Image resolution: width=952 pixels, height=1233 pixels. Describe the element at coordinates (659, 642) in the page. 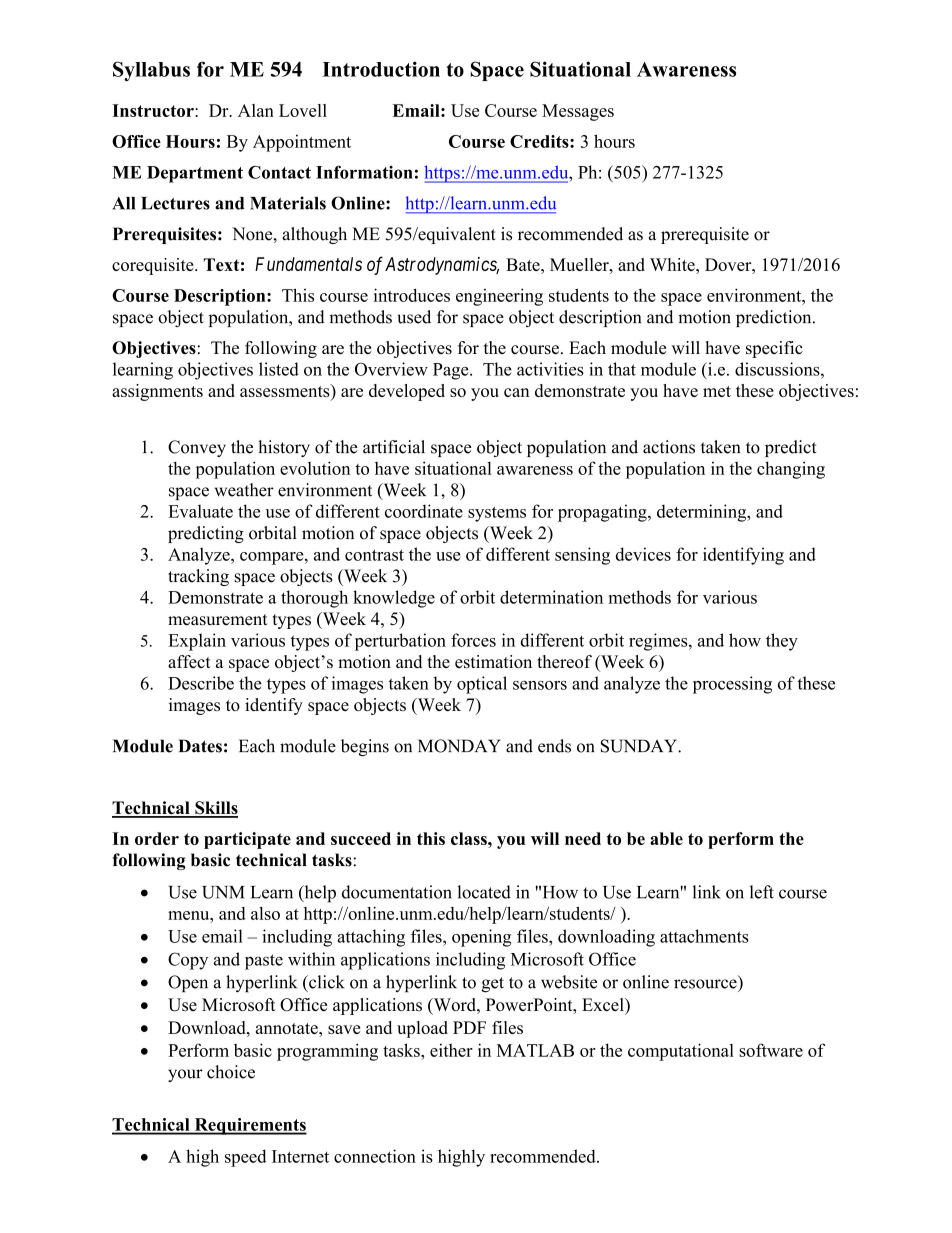

I see `regimes` at that location.
